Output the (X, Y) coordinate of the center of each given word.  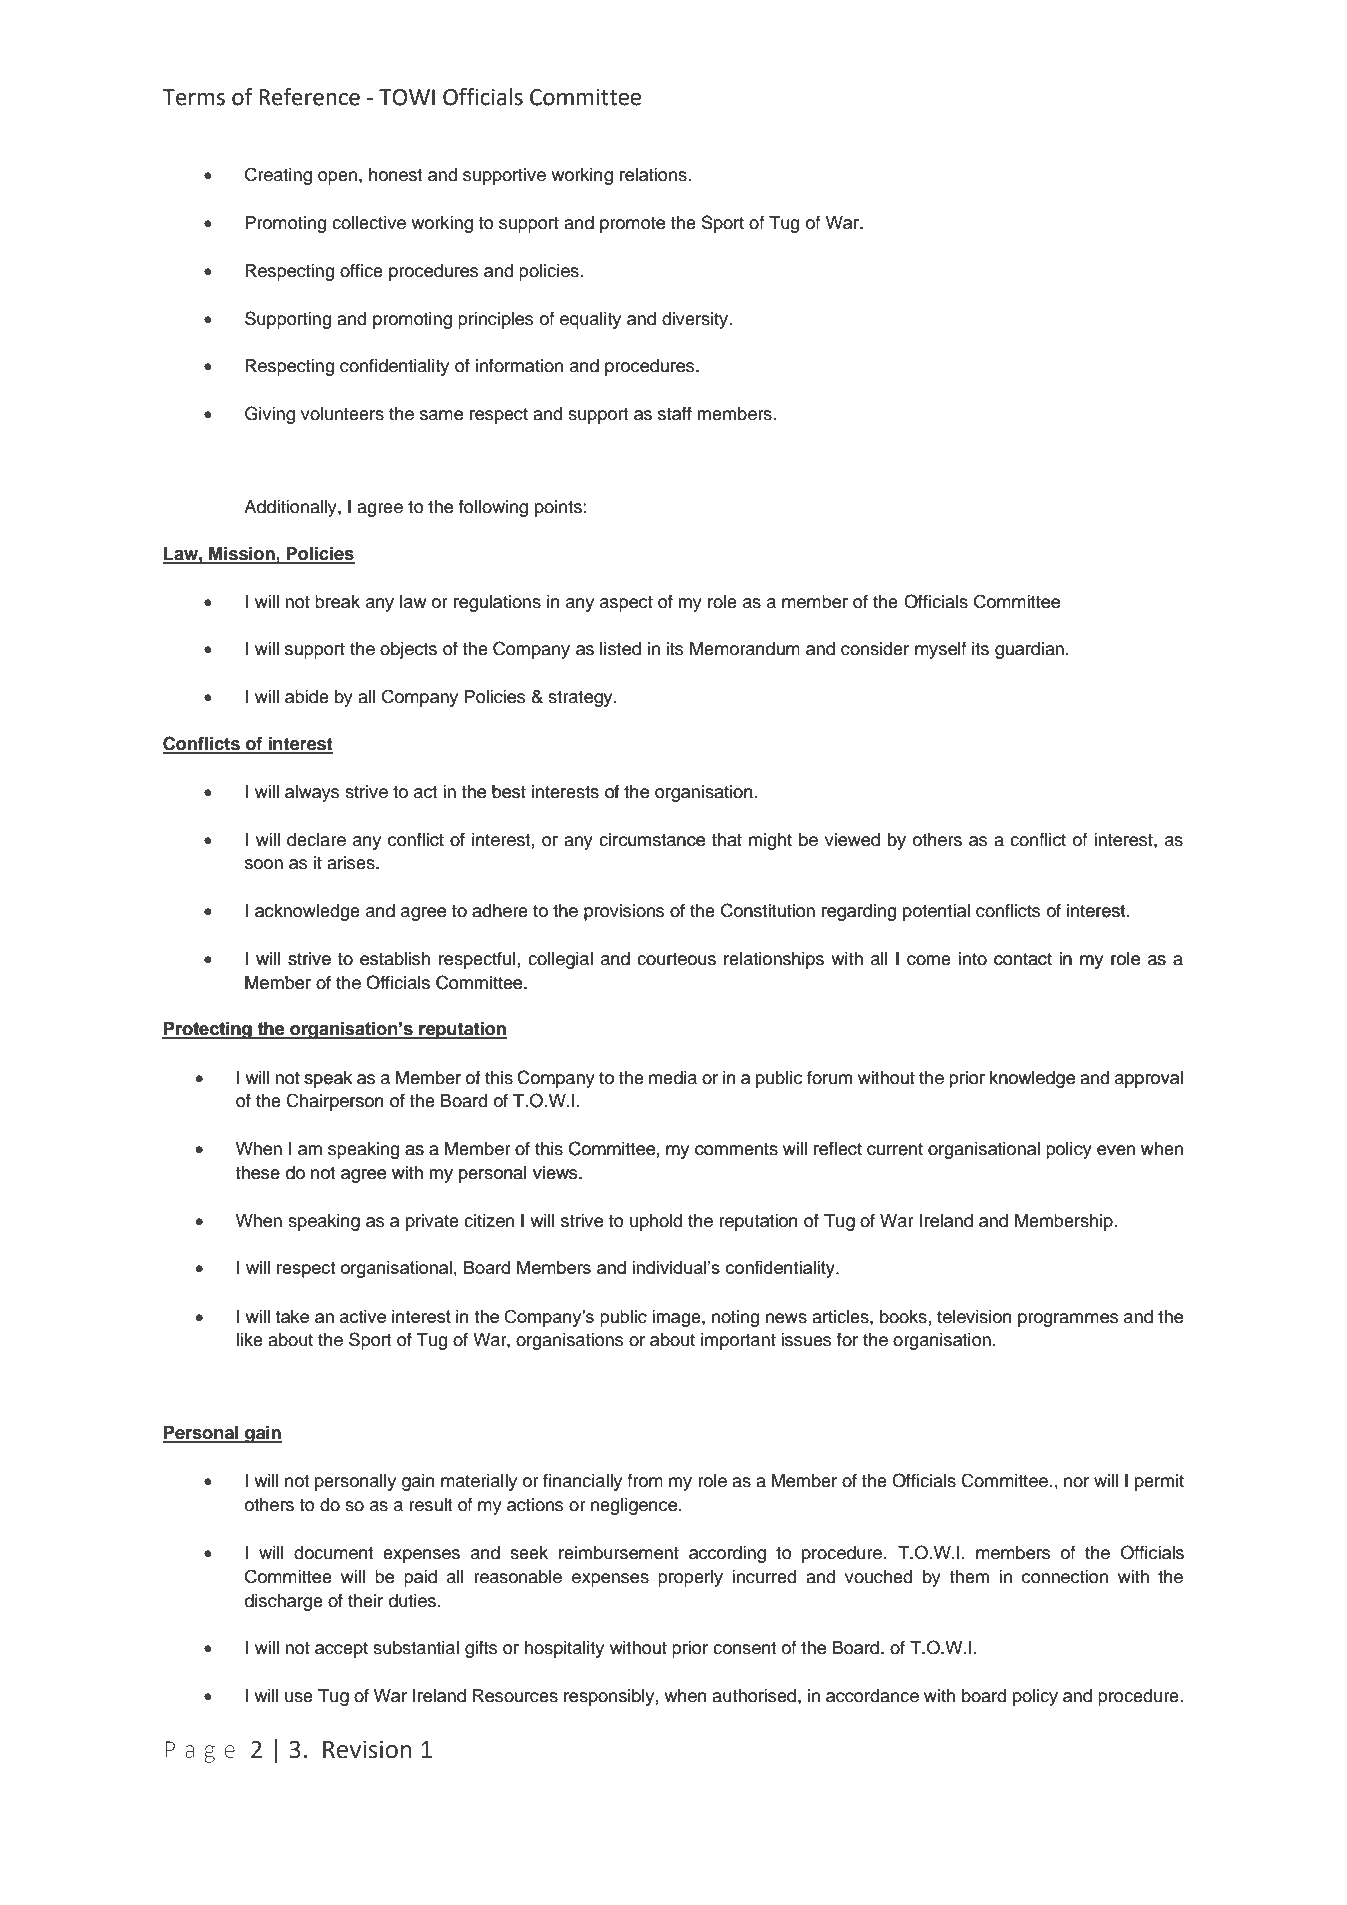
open (337, 178)
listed (620, 649)
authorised (755, 1696)
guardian (1029, 650)
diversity (696, 320)
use (299, 1697)
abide (307, 697)
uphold (656, 1222)
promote (632, 225)
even (1116, 1150)
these (257, 1173)
